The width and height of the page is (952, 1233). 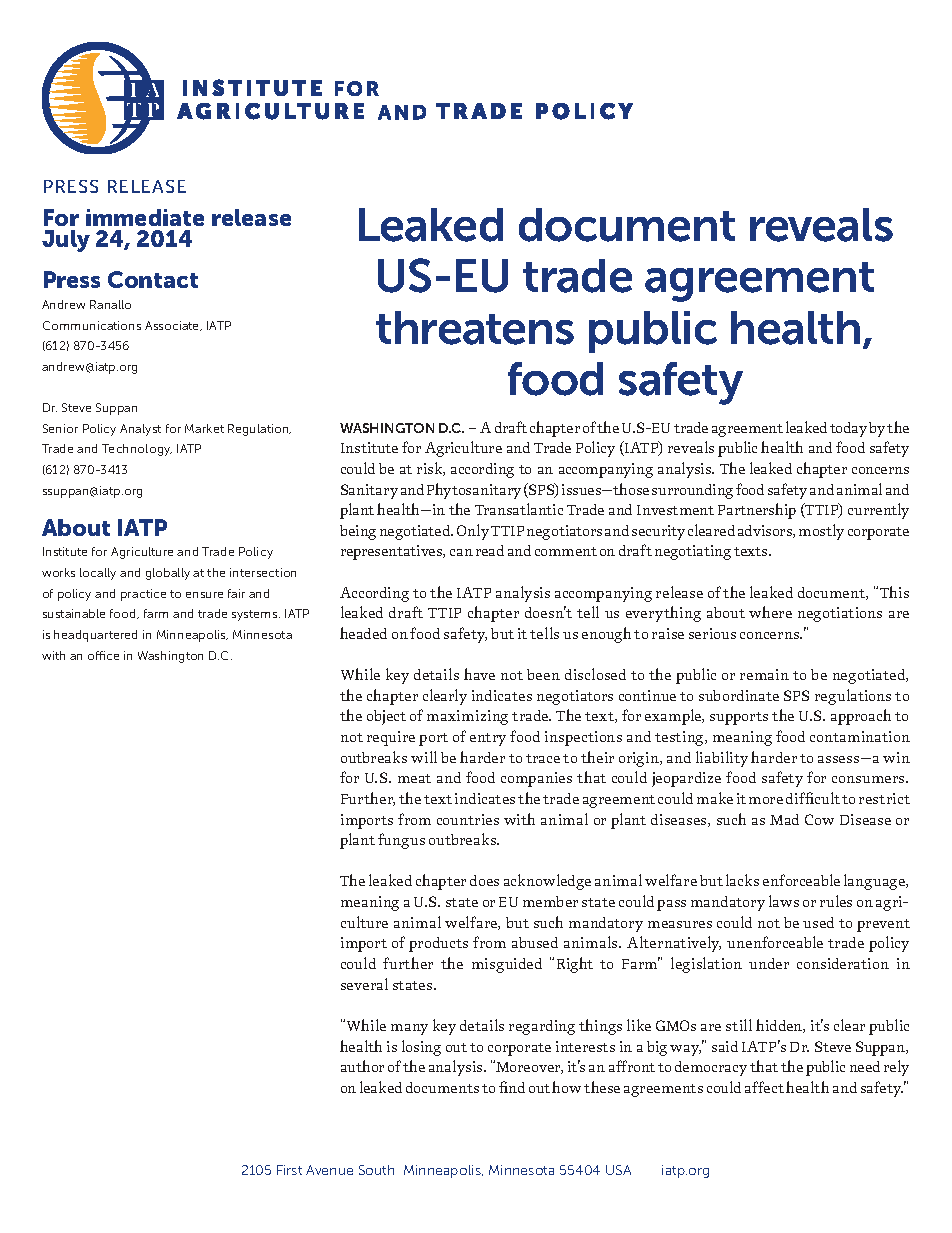 What do you see at coordinates (145, 217) in the page?
I see `immediate` at bounding box center [145, 217].
